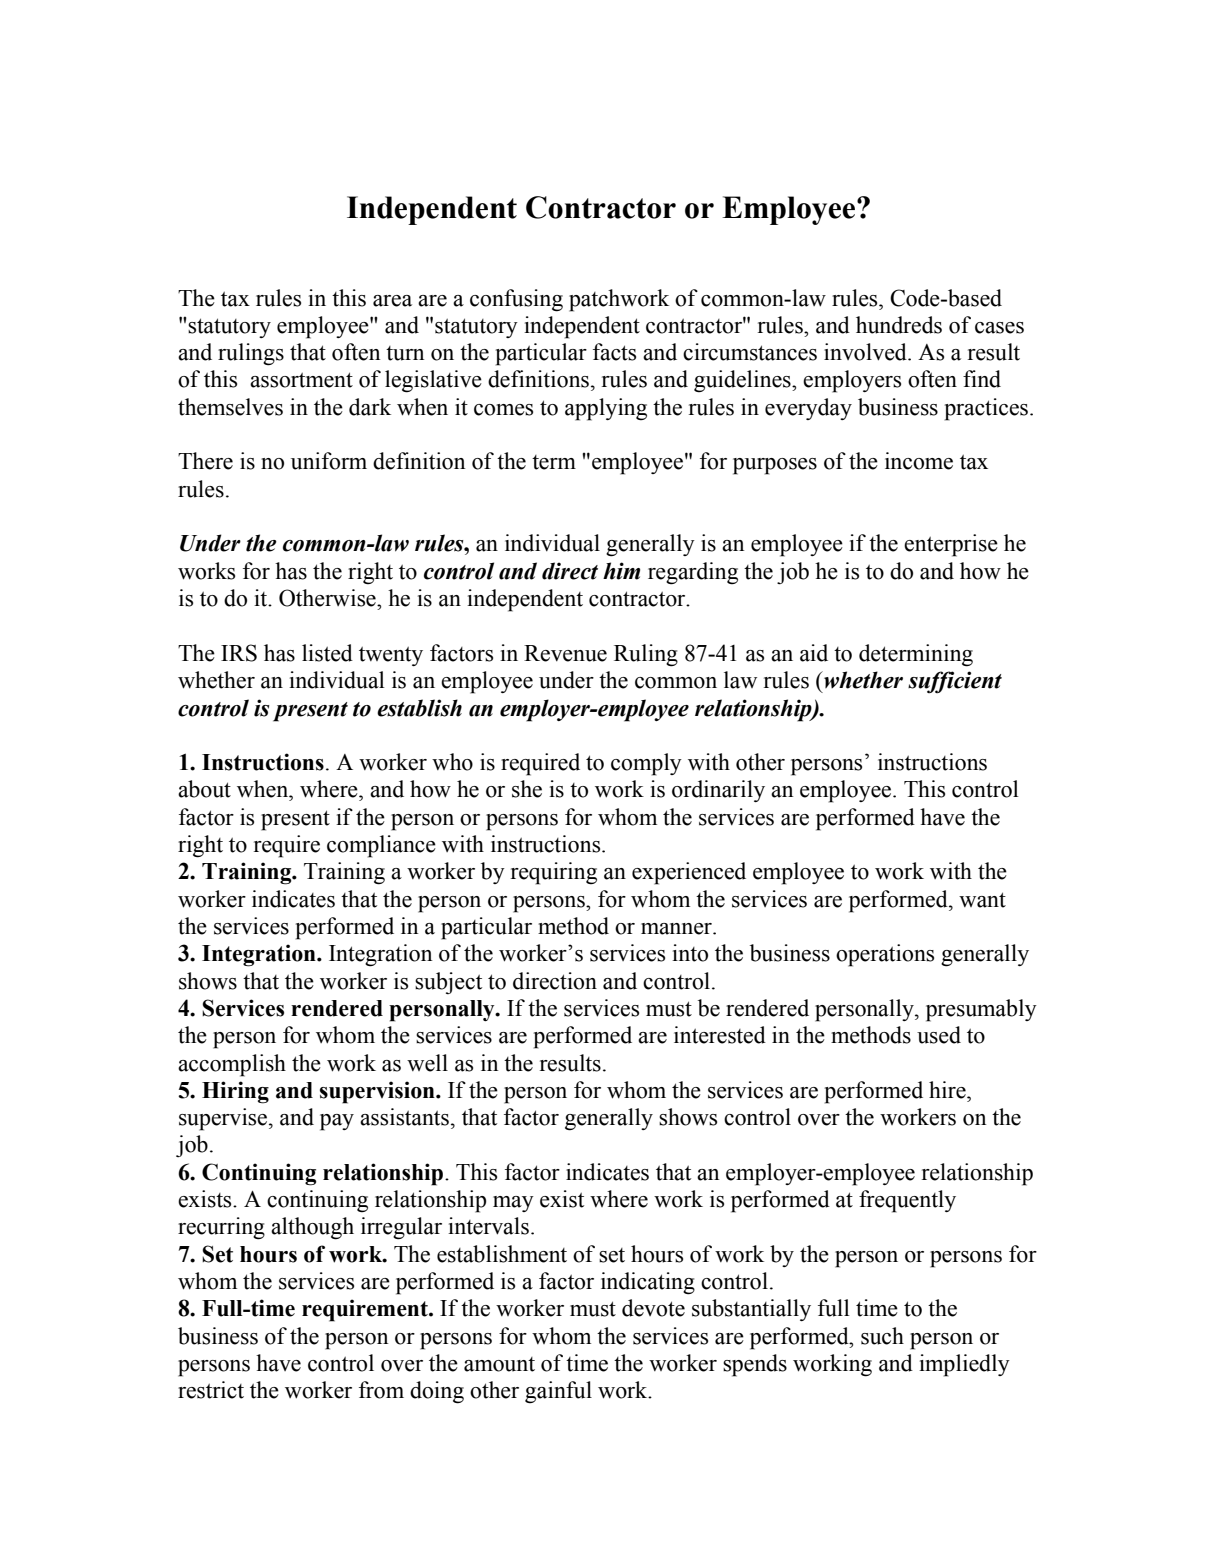  I want to click on from, so click(381, 1390).
